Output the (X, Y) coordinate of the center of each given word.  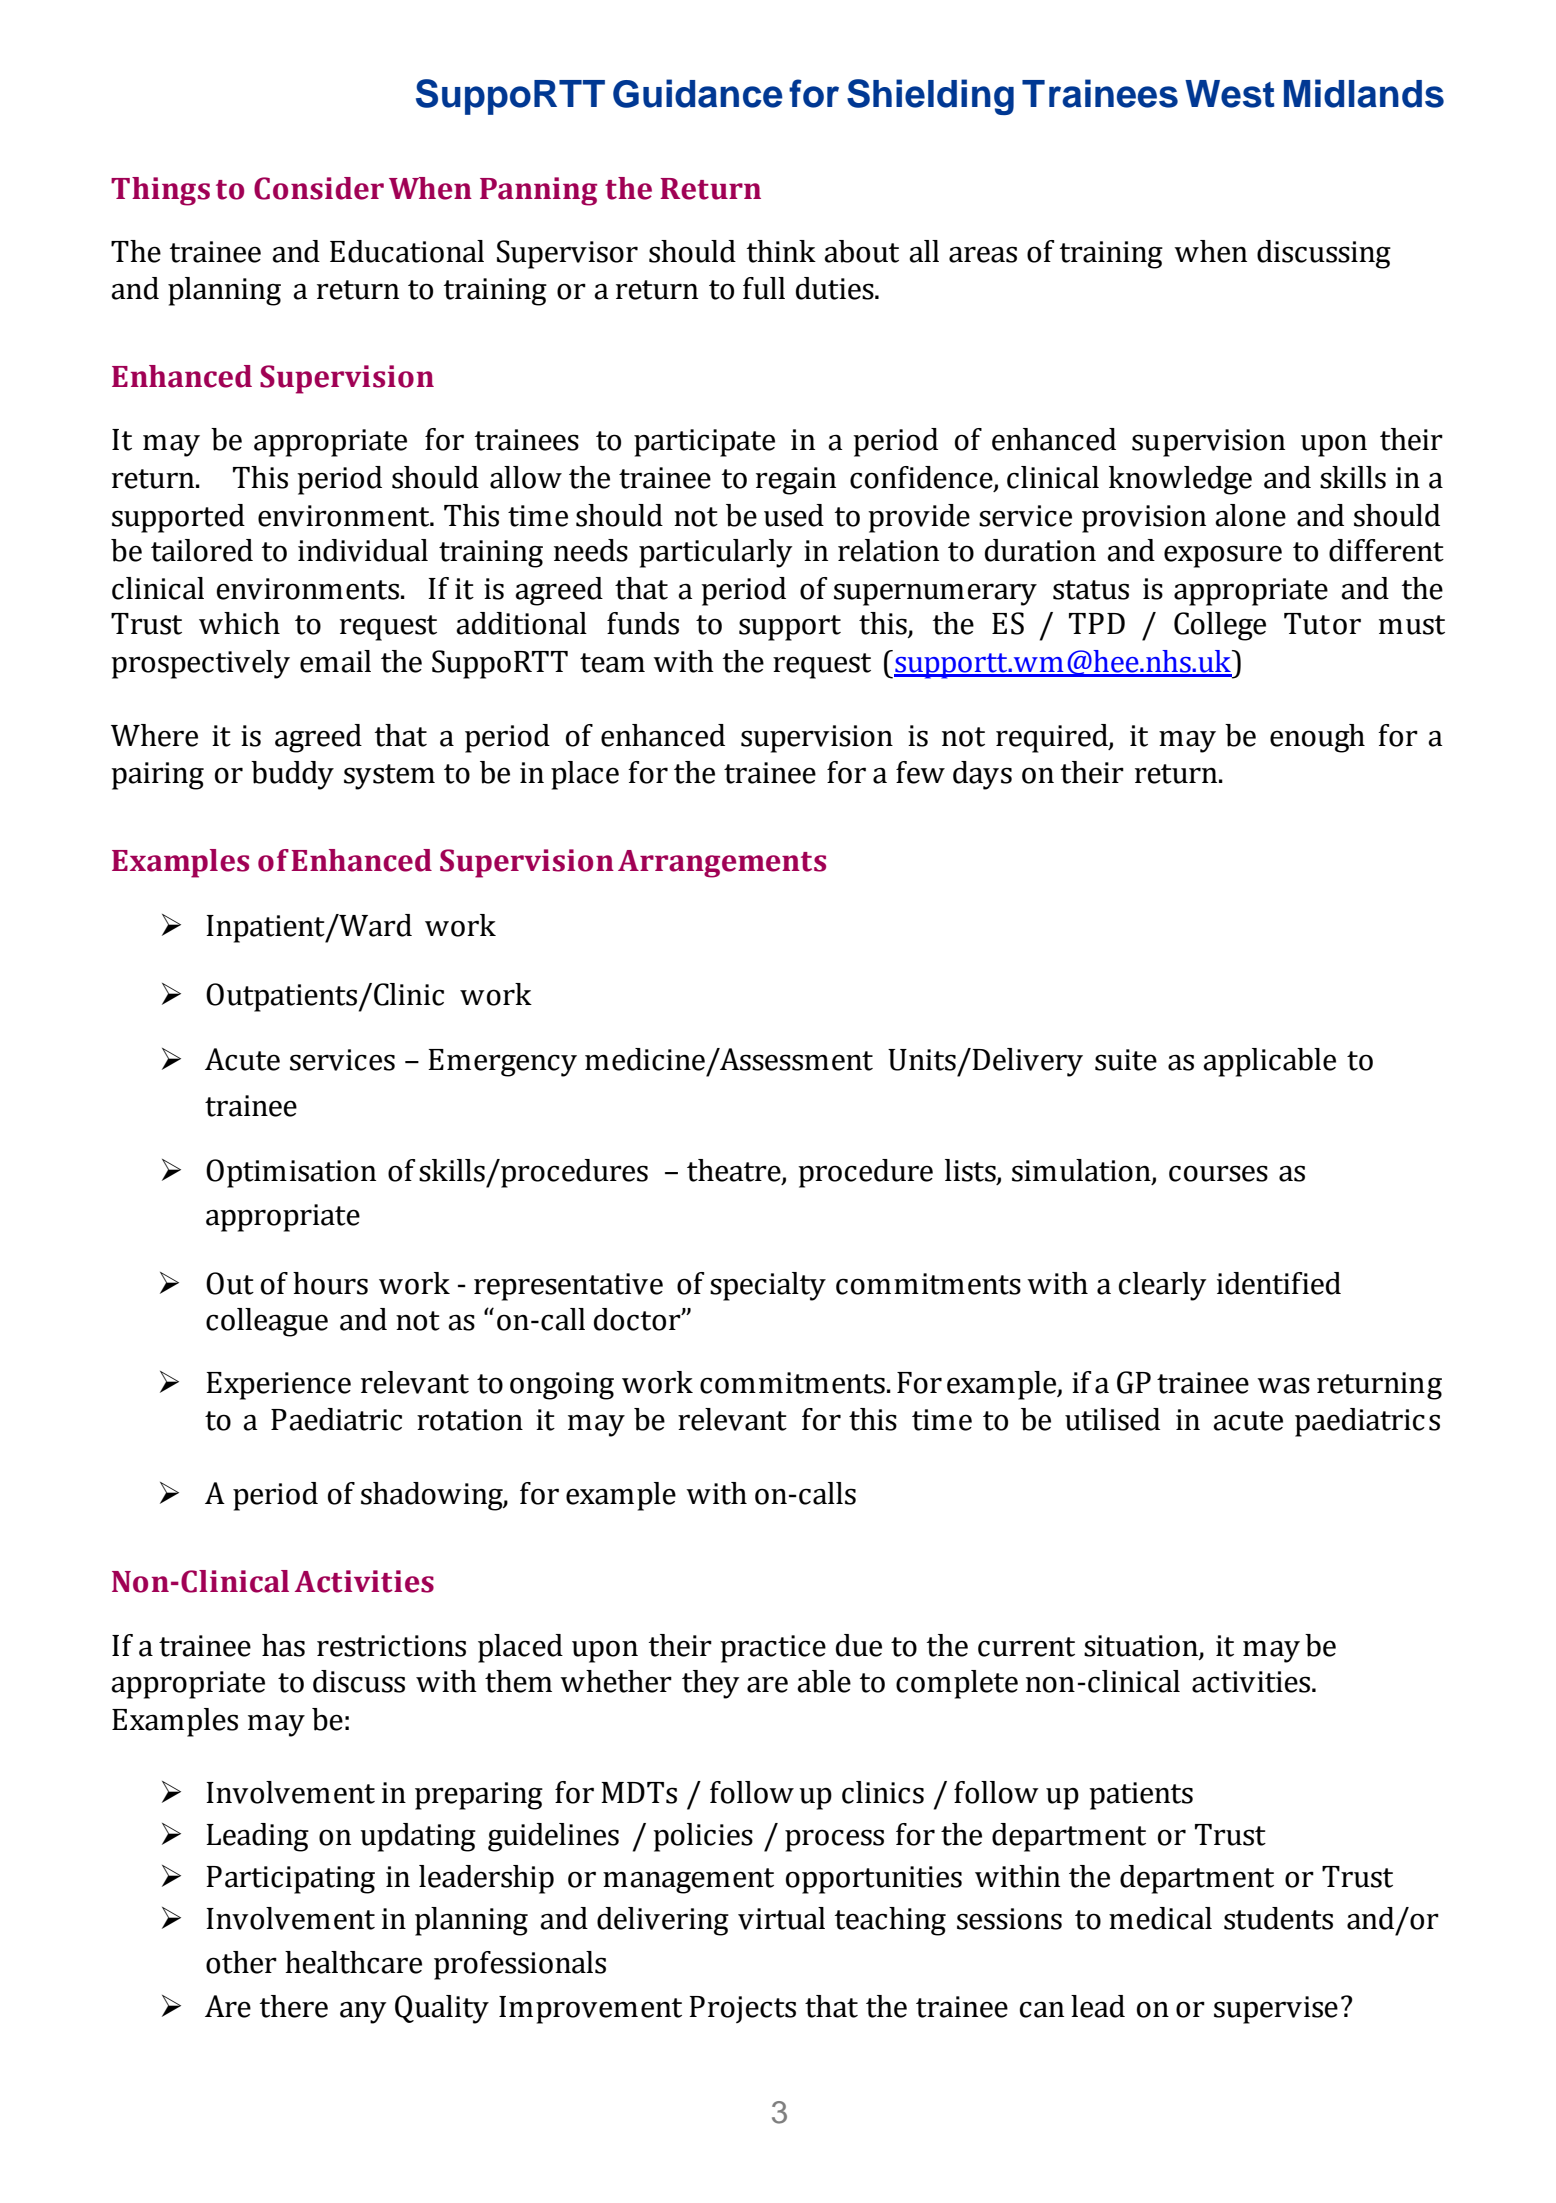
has (283, 1645)
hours (330, 1283)
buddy (292, 775)
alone (1250, 515)
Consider (319, 188)
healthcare (353, 1962)
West (1230, 94)
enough (1317, 738)
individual (363, 550)
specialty (768, 1286)
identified (1279, 1283)
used (794, 515)
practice (773, 1649)
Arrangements (722, 864)
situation (1142, 1647)
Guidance (698, 93)
